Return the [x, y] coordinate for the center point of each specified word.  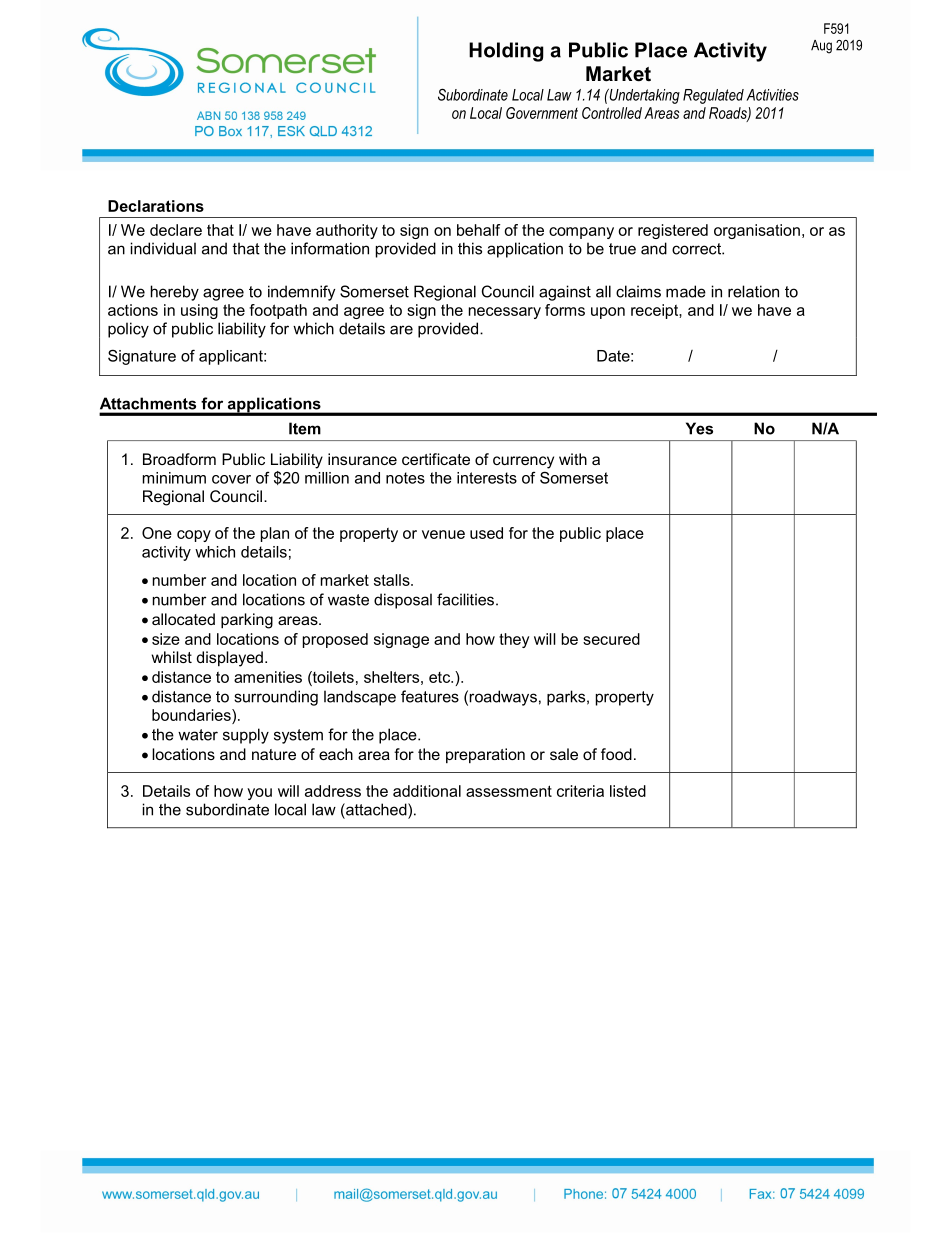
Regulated [713, 96]
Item [305, 428]
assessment [509, 791]
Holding [506, 52]
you [259, 794]
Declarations [156, 206]
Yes [699, 428]
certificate [436, 459]
